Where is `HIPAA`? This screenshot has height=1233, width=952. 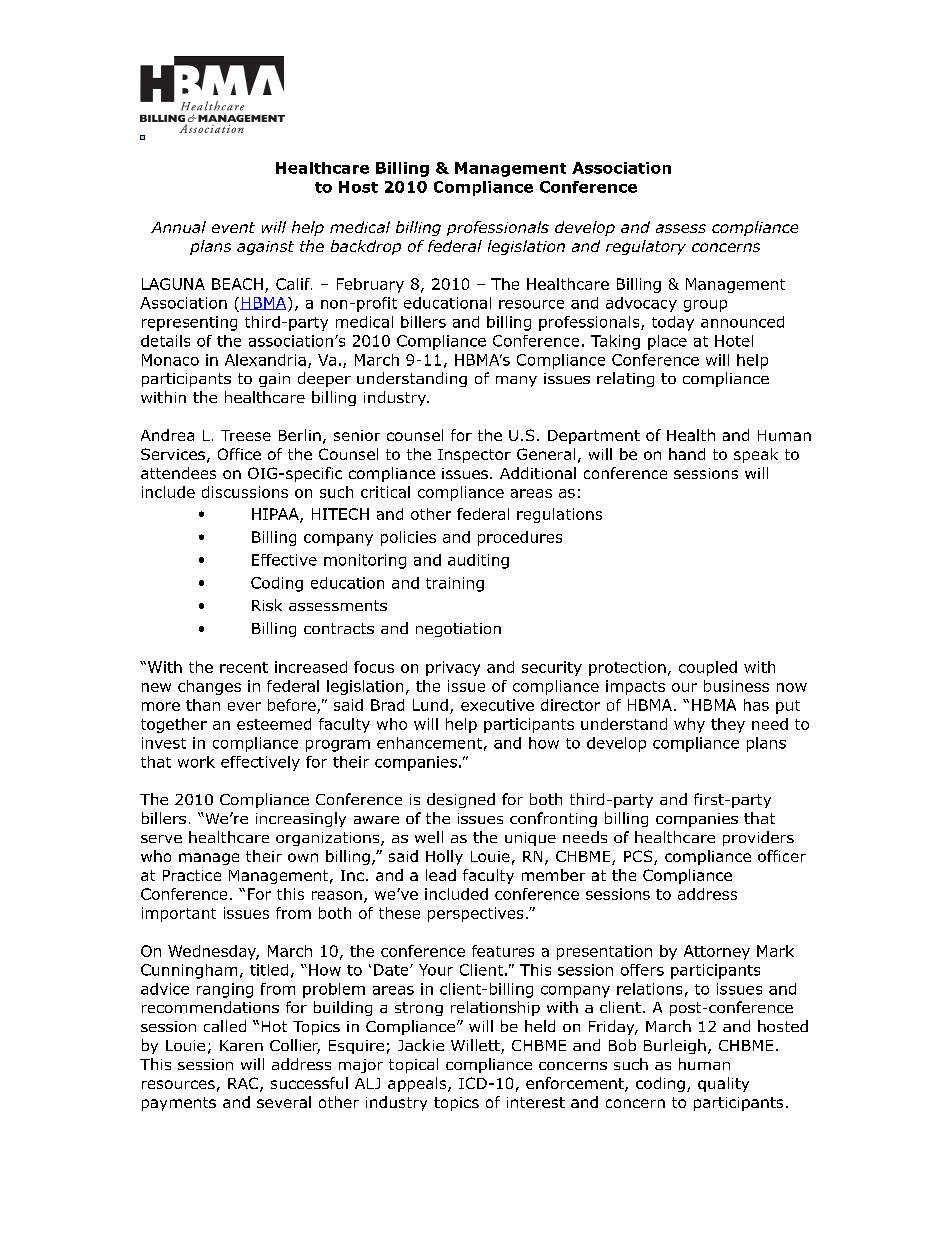 HIPAA is located at coordinates (276, 515).
